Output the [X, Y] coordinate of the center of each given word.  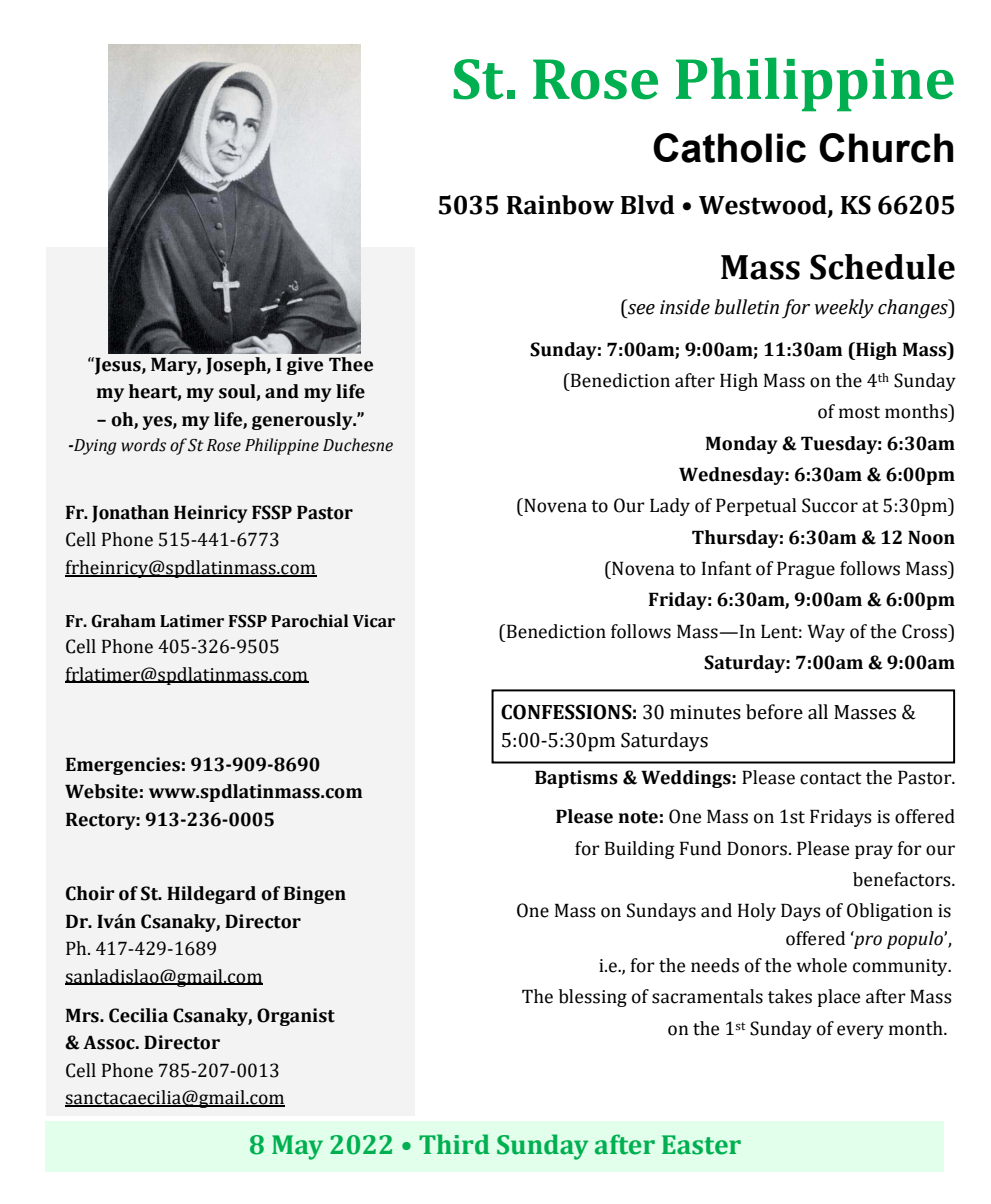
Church [886, 148]
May [297, 1147]
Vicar [374, 621]
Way [826, 633]
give [305, 366]
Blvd [648, 205]
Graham [123, 621]
